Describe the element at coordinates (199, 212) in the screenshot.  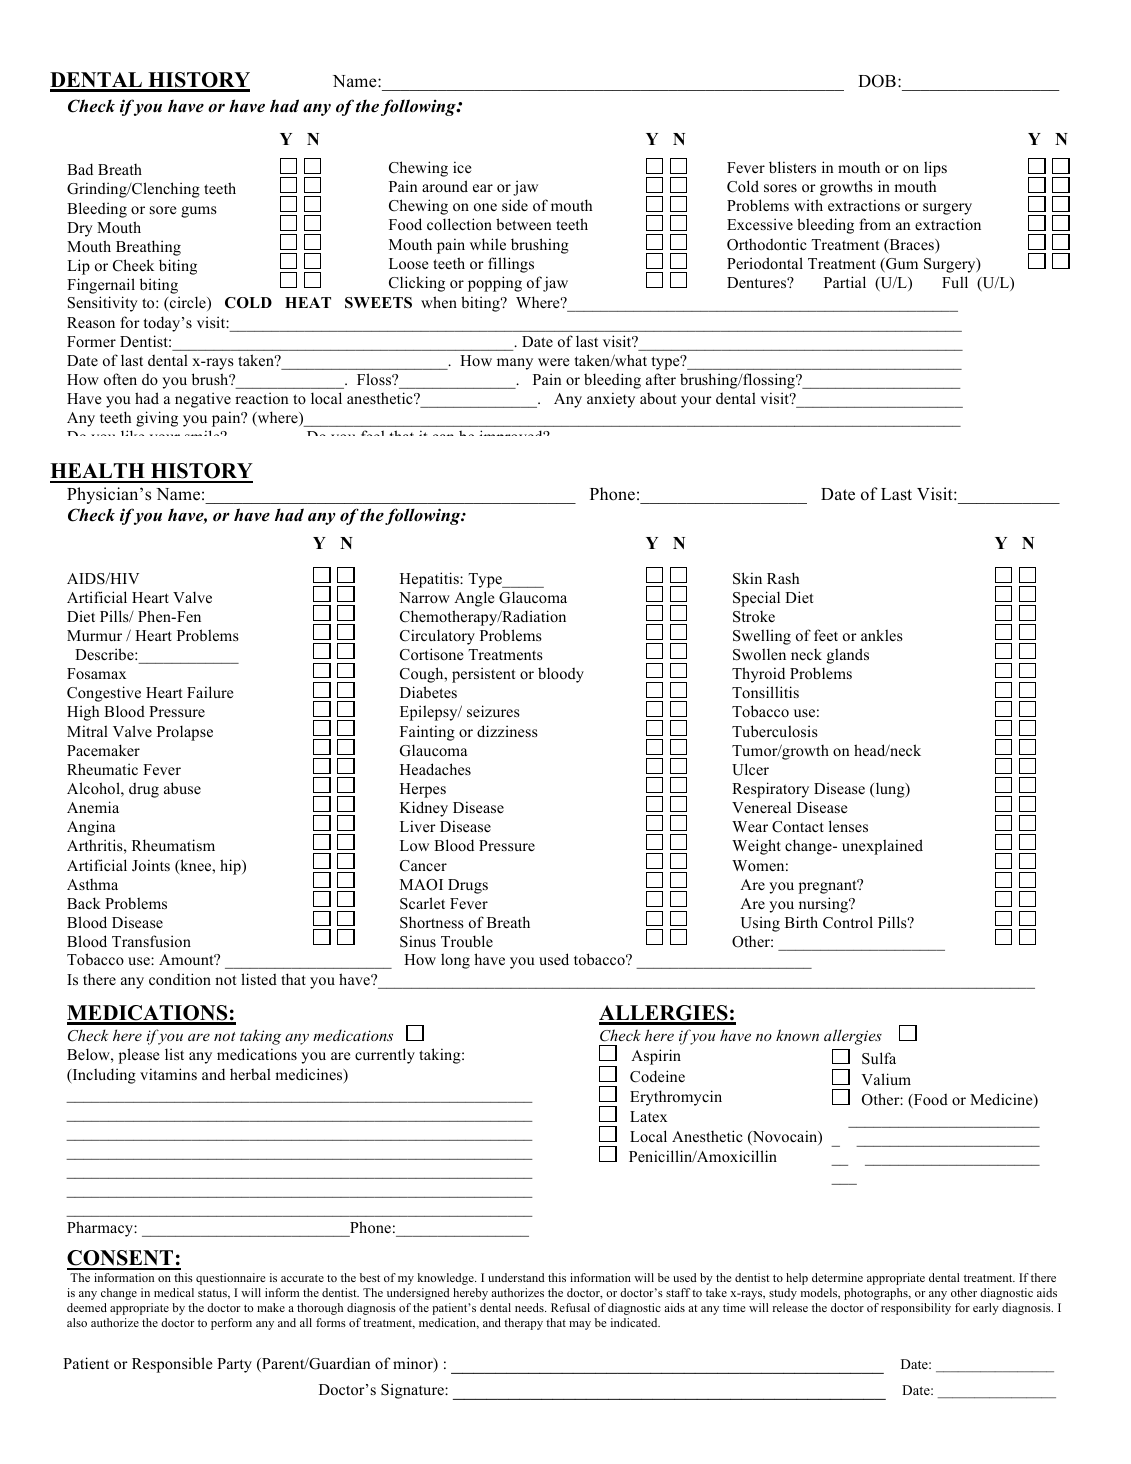
I see `gums` at that location.
